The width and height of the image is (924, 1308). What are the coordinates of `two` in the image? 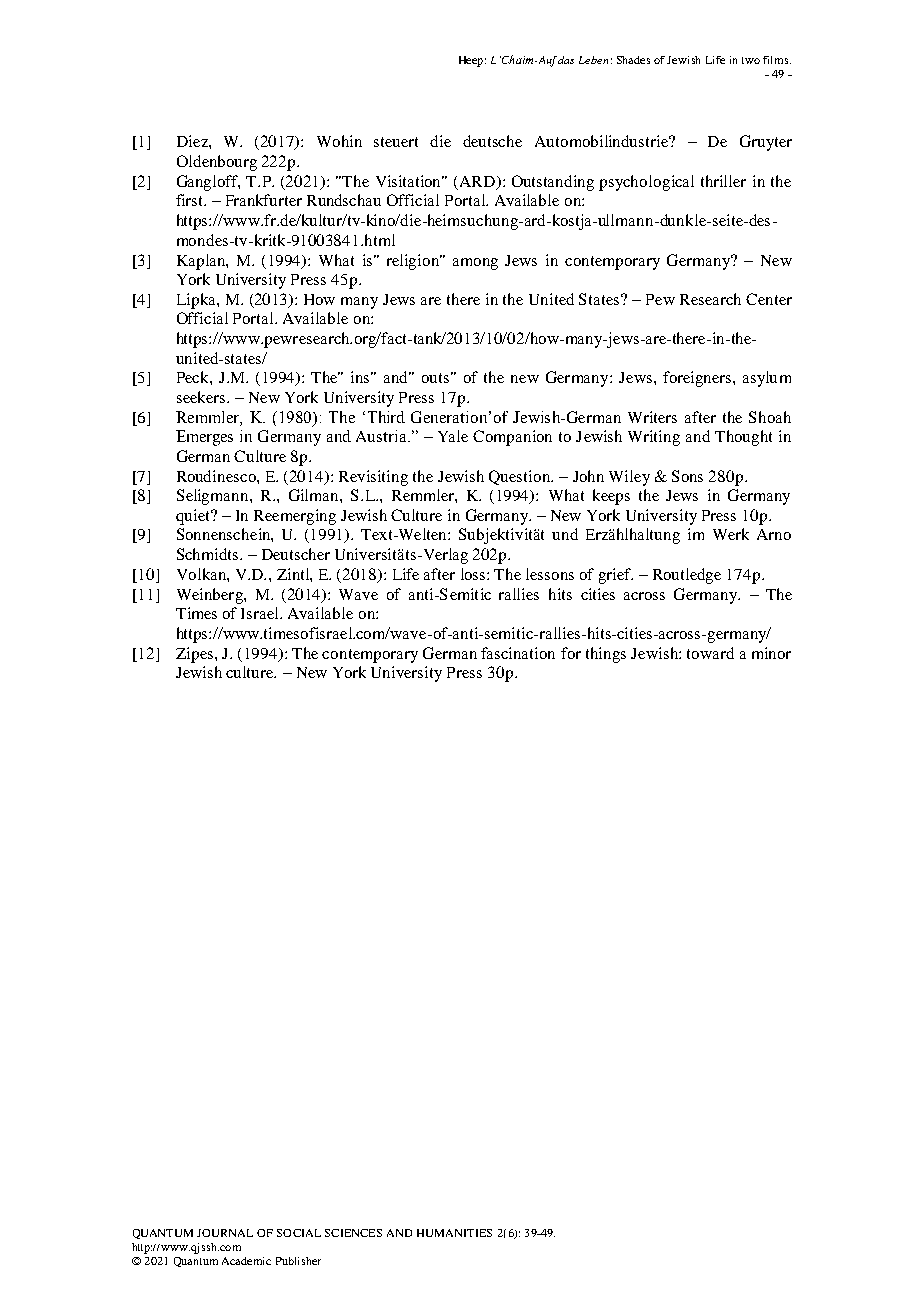 It's located at (751, 60).
